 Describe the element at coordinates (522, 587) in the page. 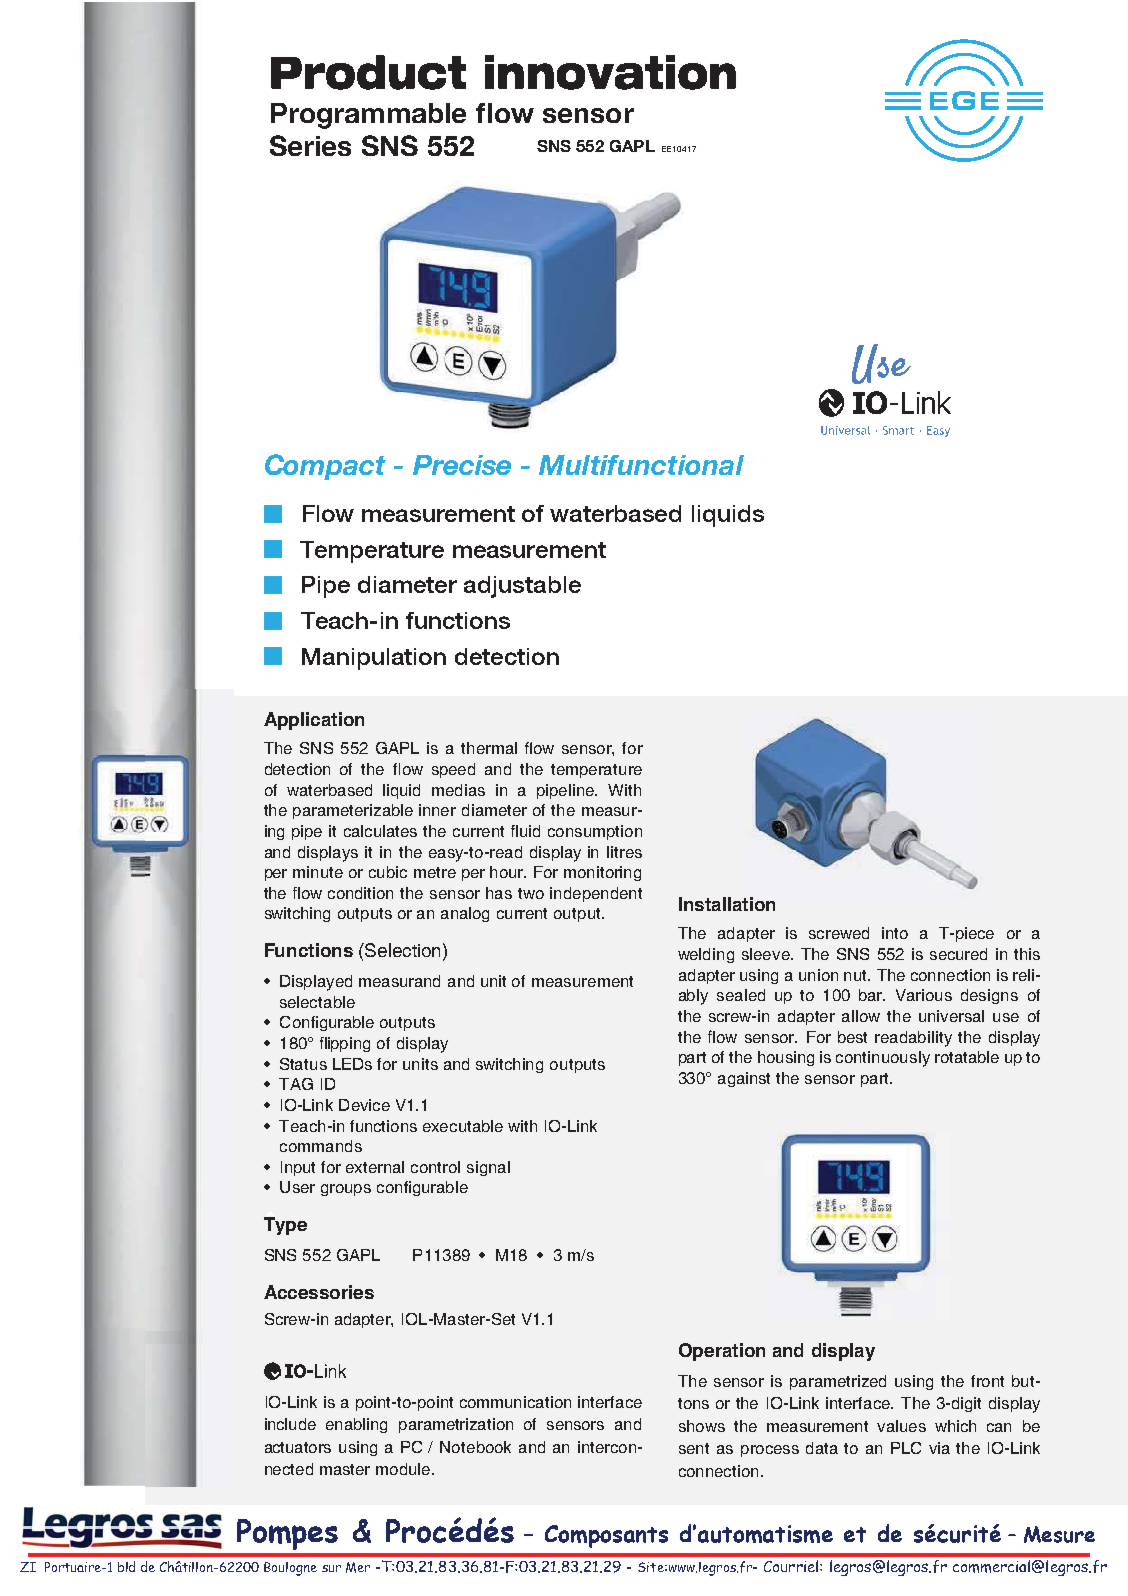

I see `adjustable` at that location.
